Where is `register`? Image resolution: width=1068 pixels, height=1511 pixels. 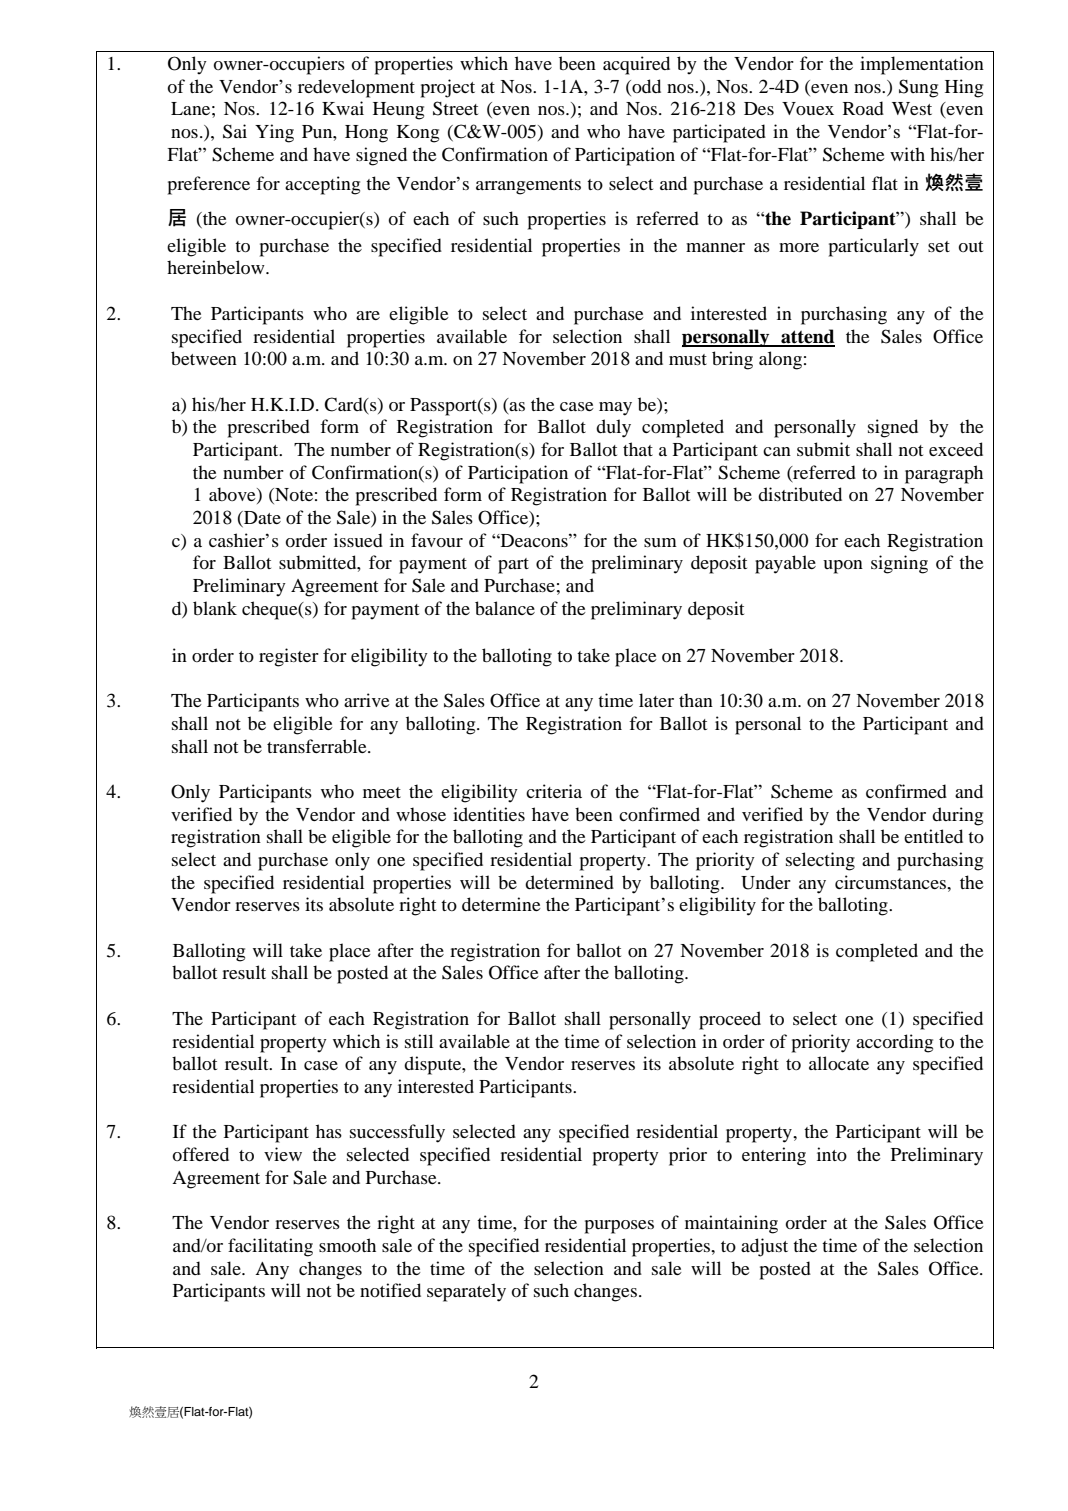 register is located at coordinates (289, 657).
